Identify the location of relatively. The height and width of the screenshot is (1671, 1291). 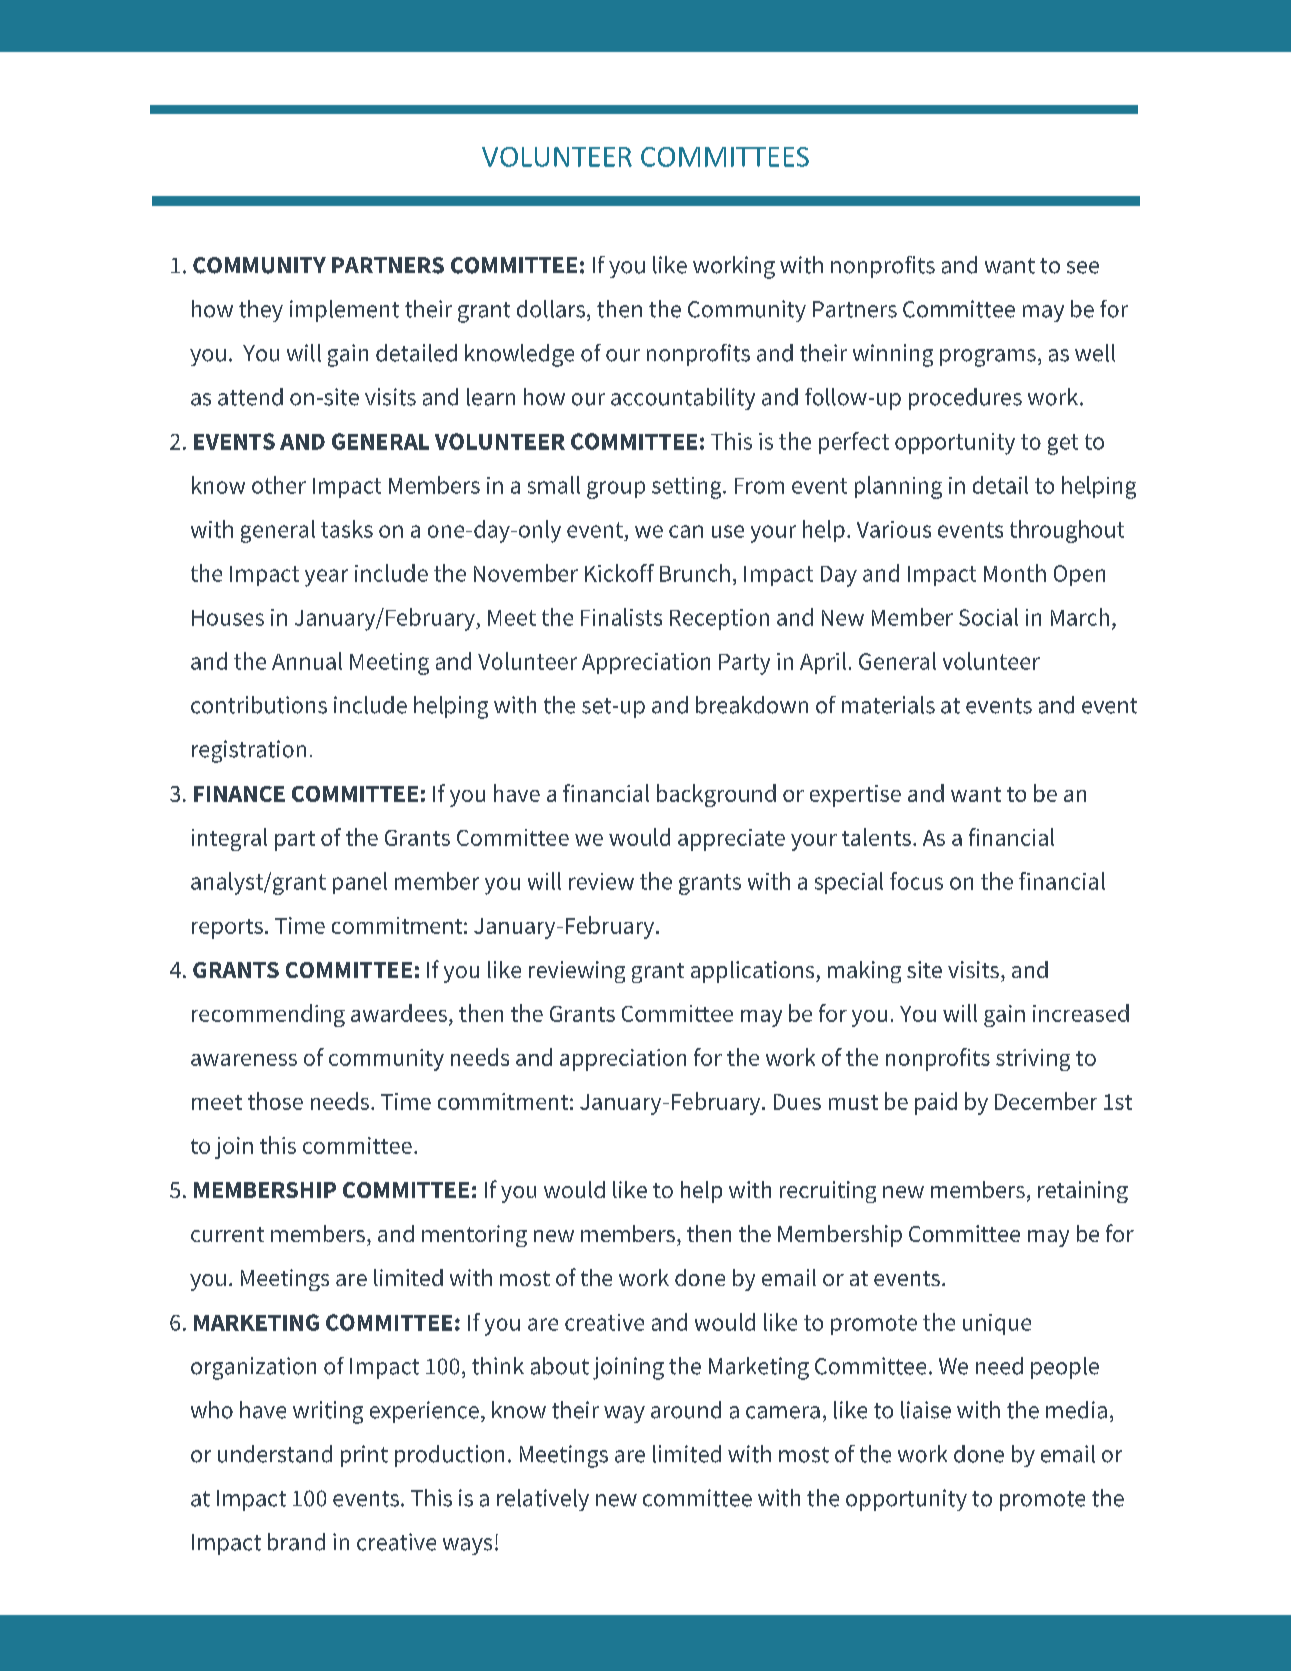
(543, 1500).
